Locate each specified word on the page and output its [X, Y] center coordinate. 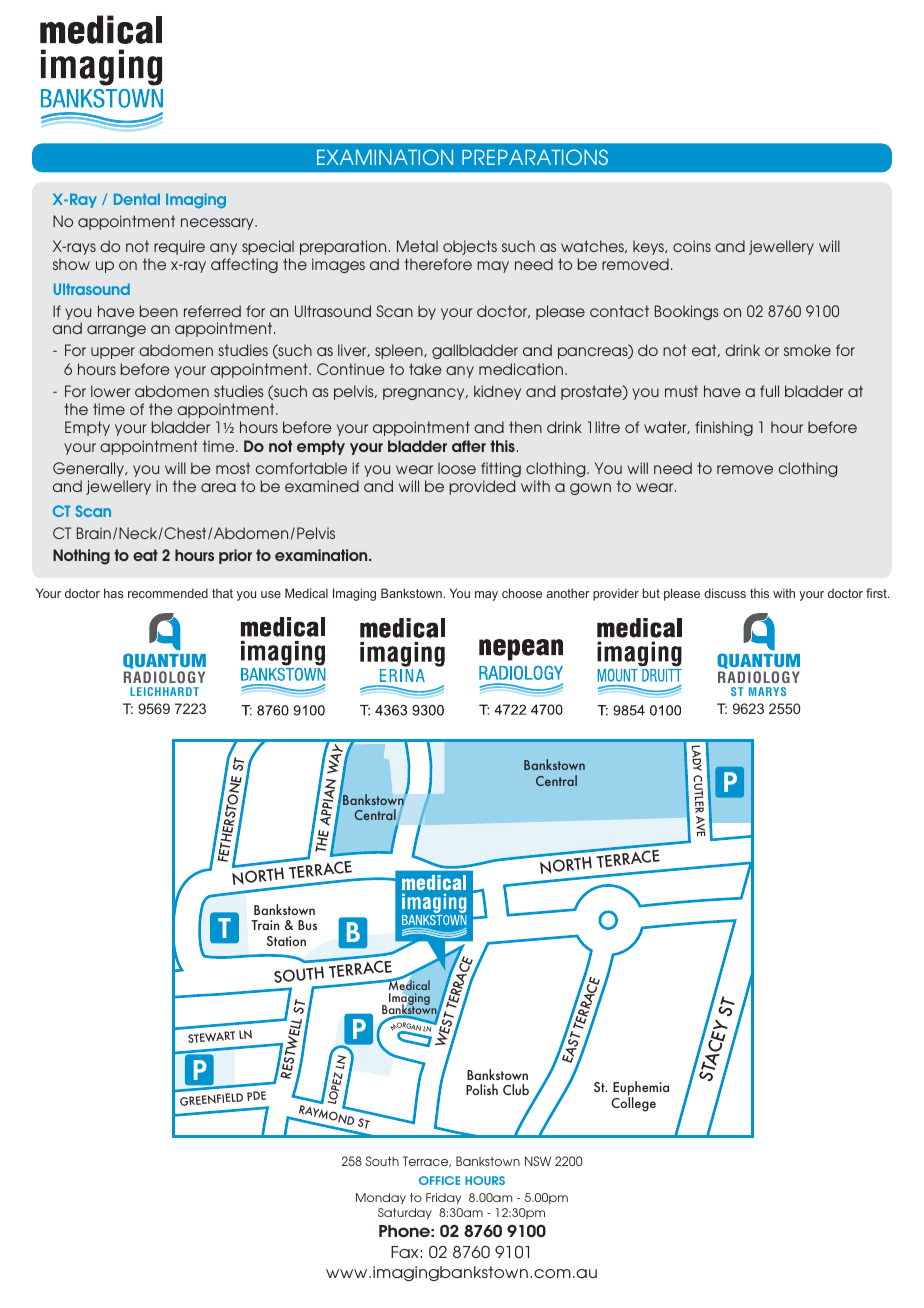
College [633, 1103]
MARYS [767, 691]
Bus [307, 925]
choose [522, 593]
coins [692, 246]
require [179, 247]
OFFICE [439, 1180]
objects [470, 247]
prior [235, 556]
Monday [381, 1198]
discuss [725, 593]
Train [265, 925]
